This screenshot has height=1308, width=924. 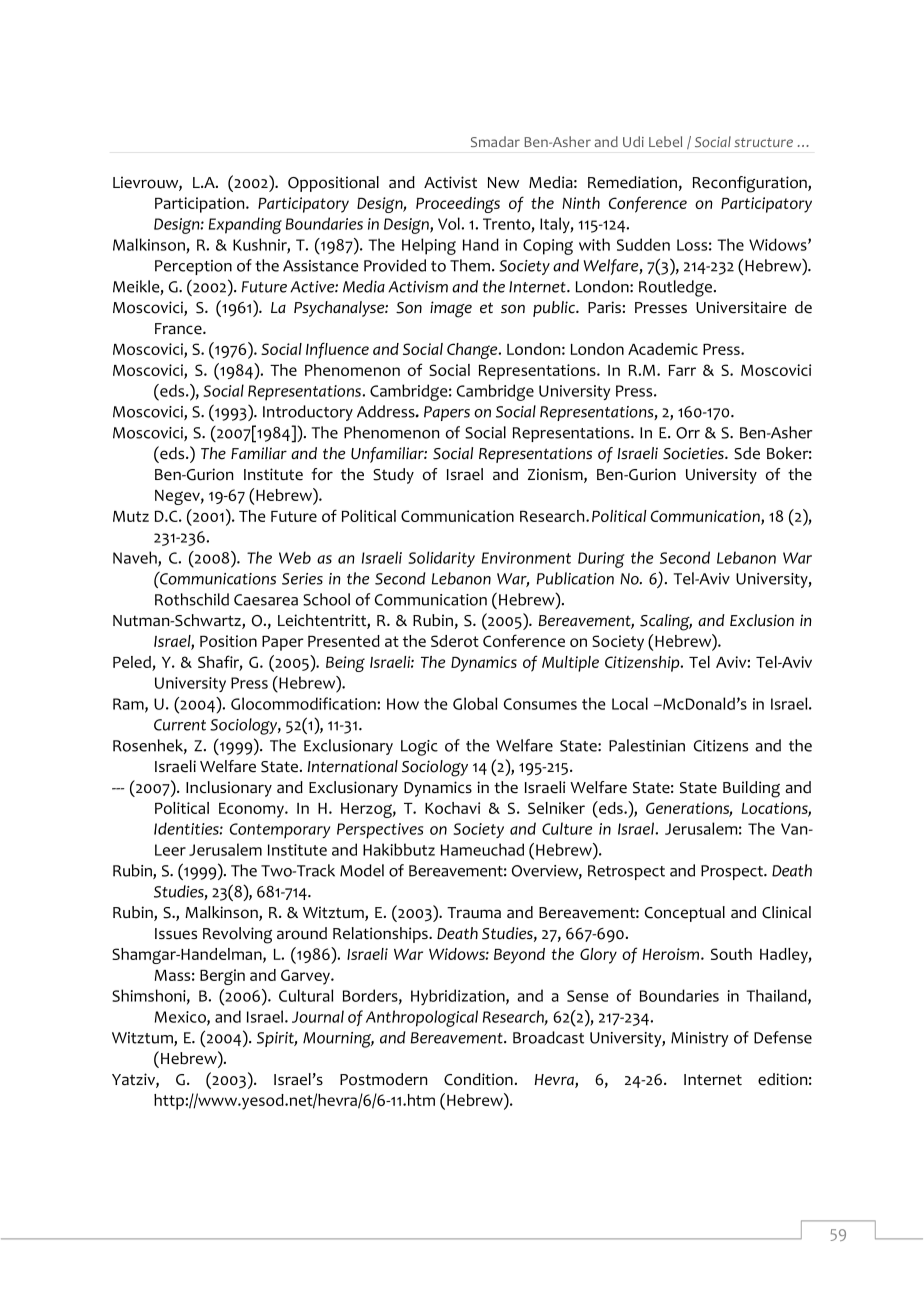 What do you see at coordinates (700, 1039) in the screenshot?
I see `Ministry` at bounding box center [700, 1039].
